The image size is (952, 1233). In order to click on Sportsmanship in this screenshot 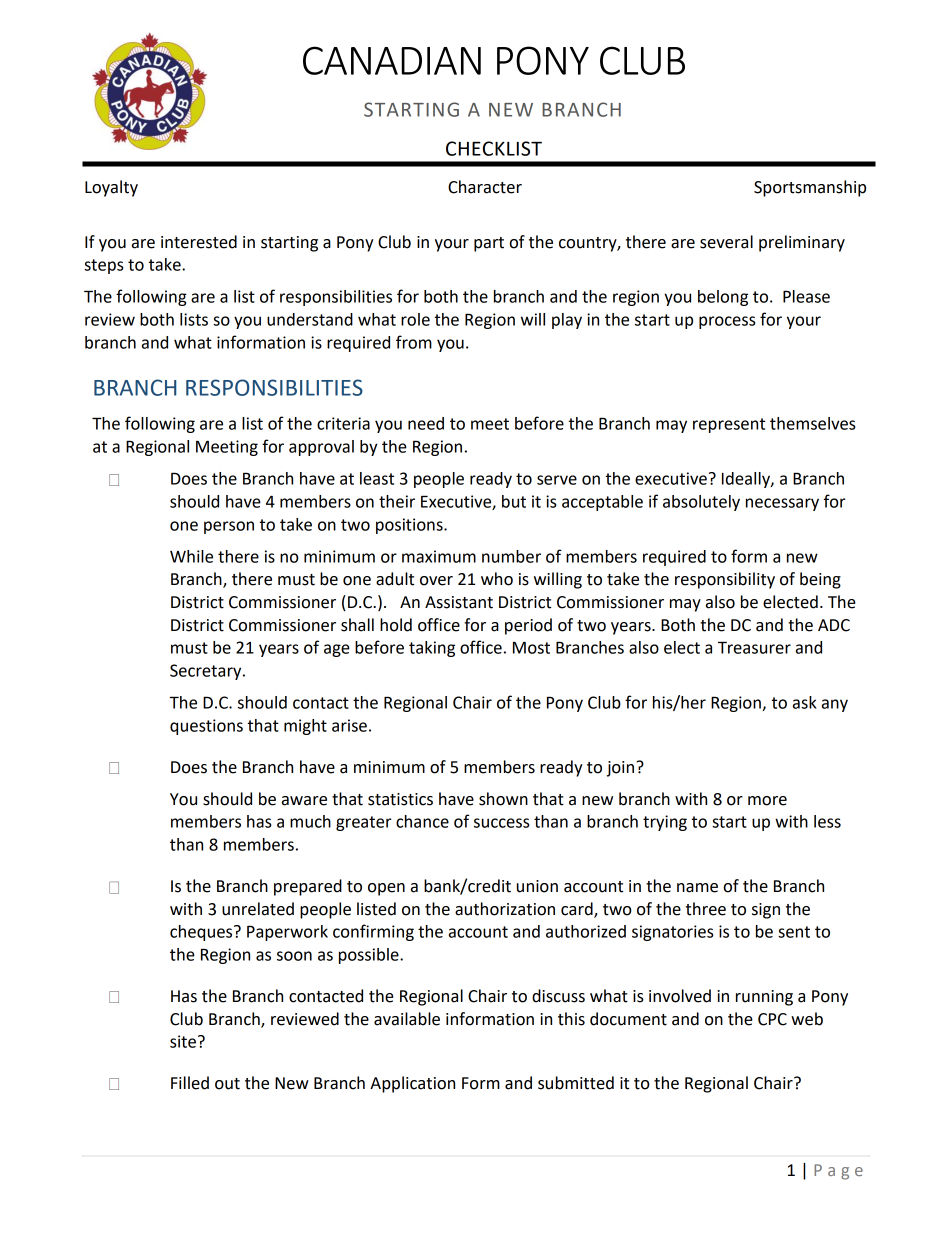, I will do `click(810, 188)`.
